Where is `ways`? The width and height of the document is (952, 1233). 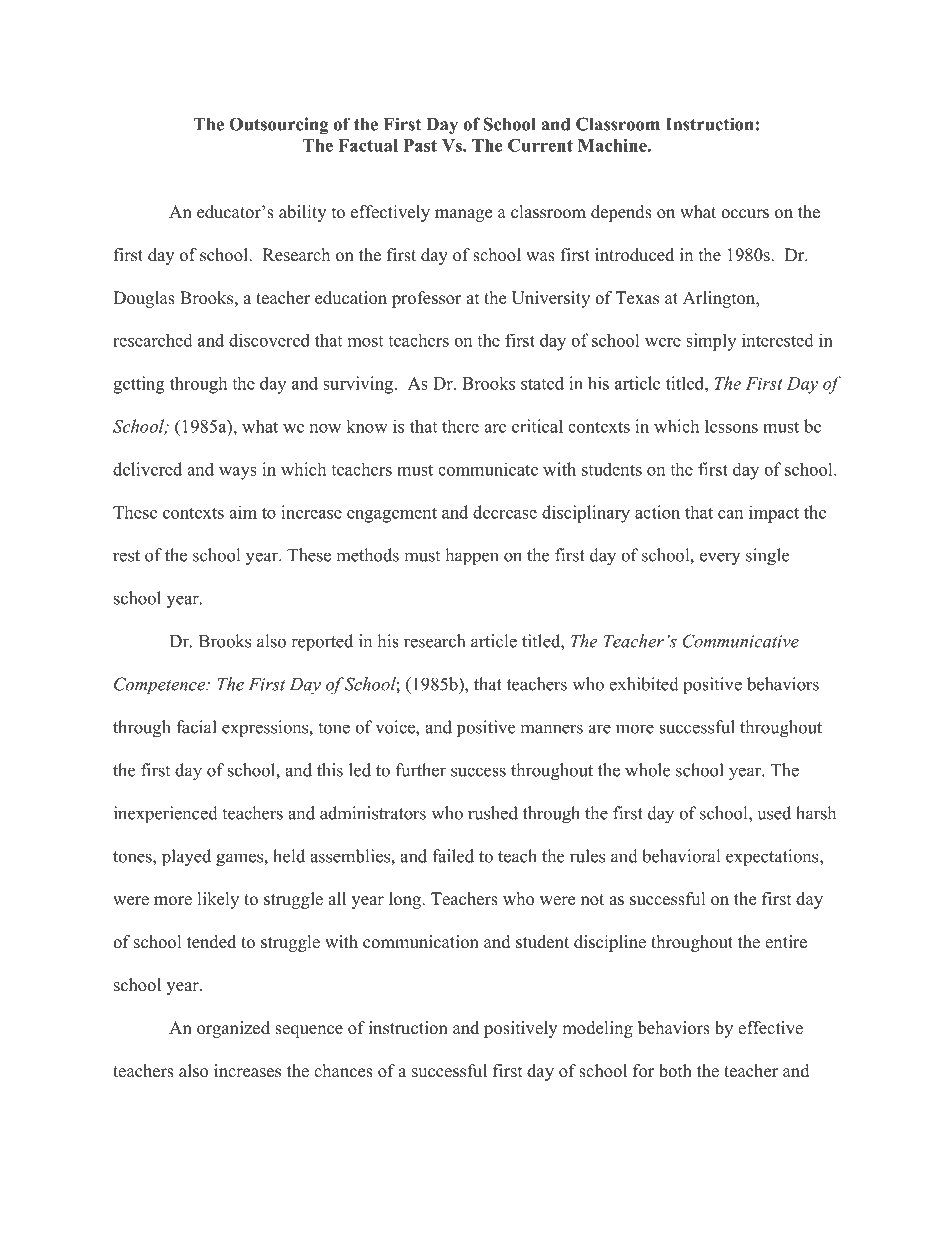 ways is located at coordinates (238, 473).
